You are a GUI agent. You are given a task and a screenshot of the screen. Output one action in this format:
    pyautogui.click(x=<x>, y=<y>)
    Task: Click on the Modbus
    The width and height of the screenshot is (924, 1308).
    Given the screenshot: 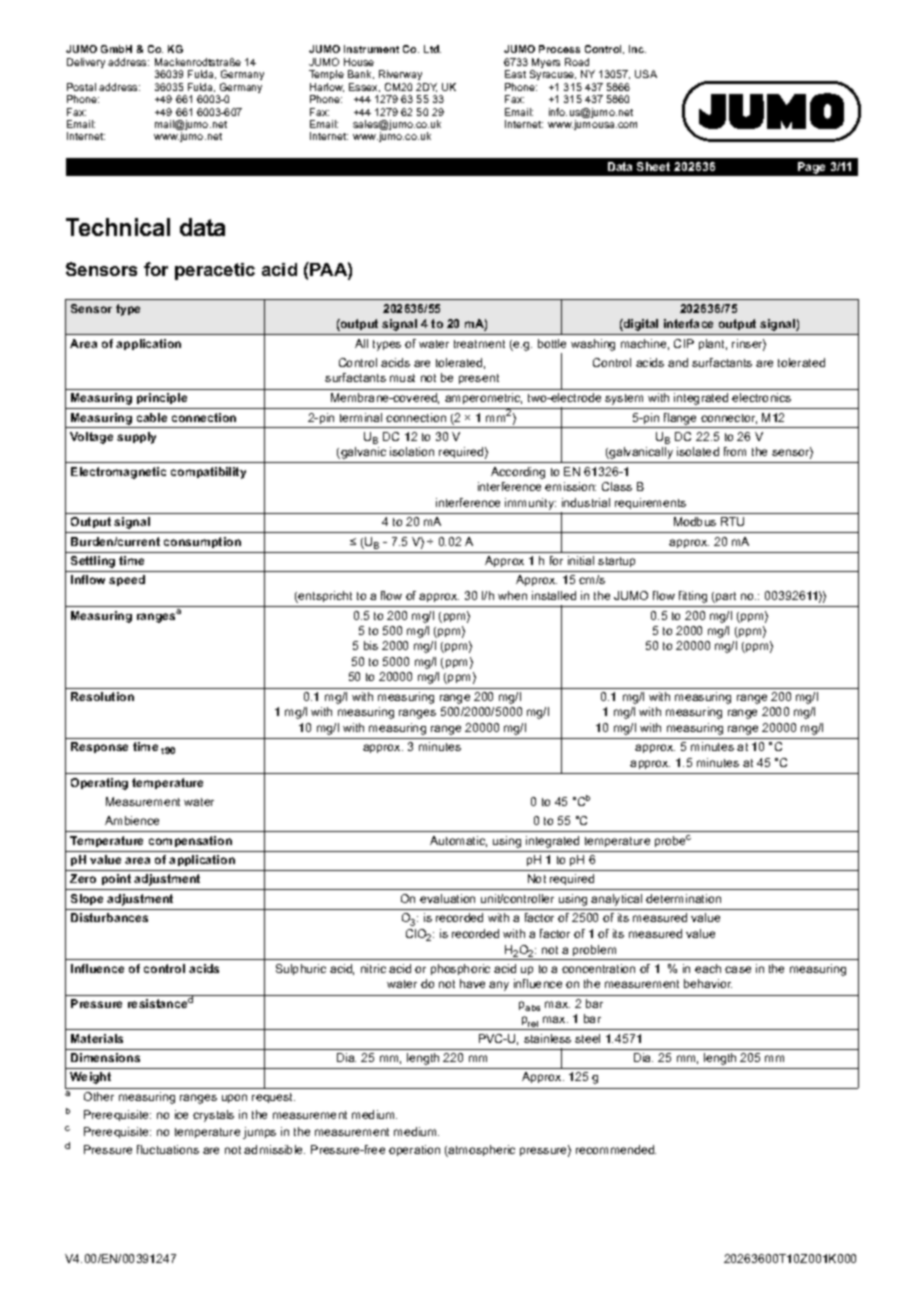 What is the action you would take?
    pyautogui.click(x=695, y=521)
